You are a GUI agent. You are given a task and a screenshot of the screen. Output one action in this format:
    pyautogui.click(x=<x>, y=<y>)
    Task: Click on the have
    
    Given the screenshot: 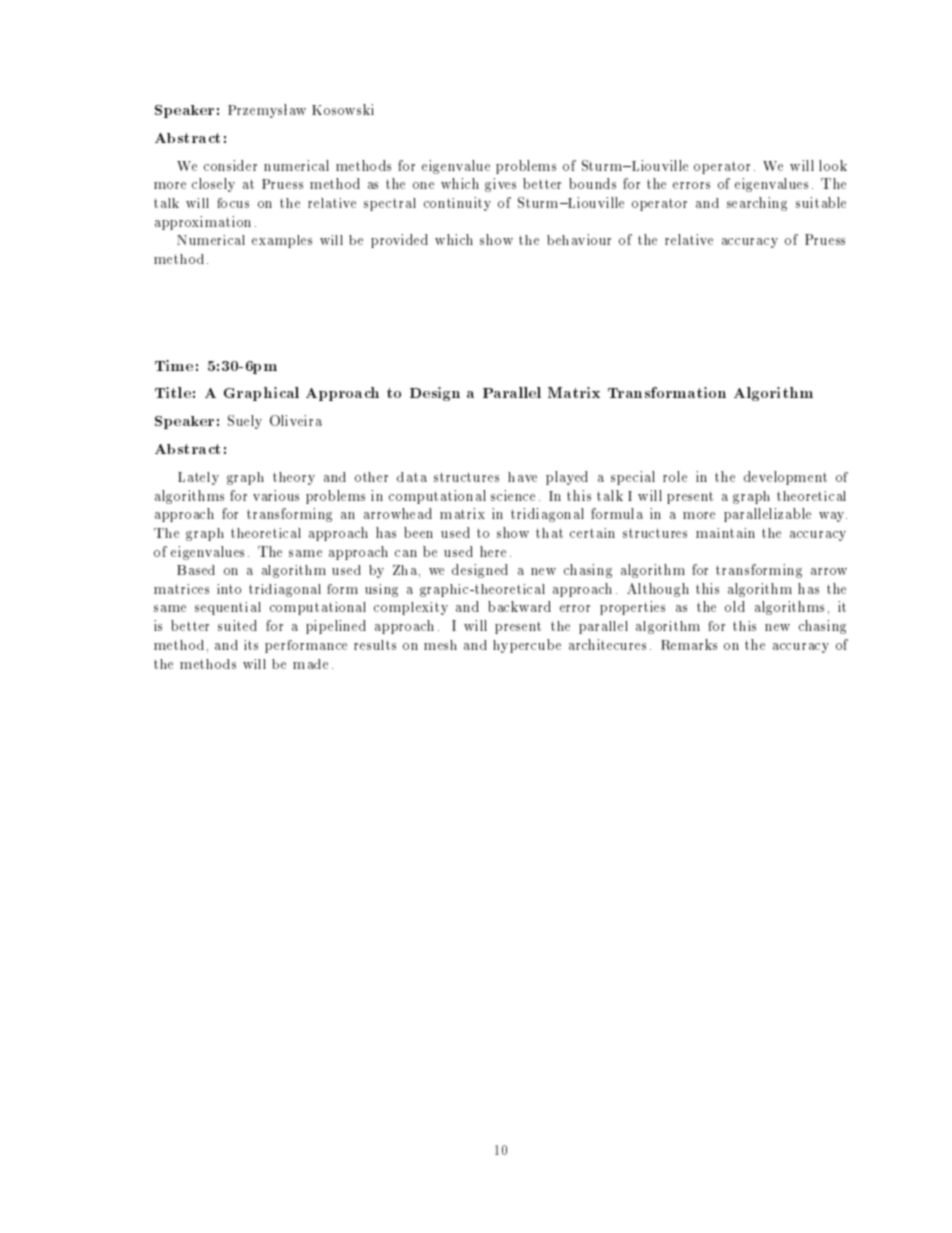 What is the action you would take?
    pyautogui.click(x=522, y=477)
